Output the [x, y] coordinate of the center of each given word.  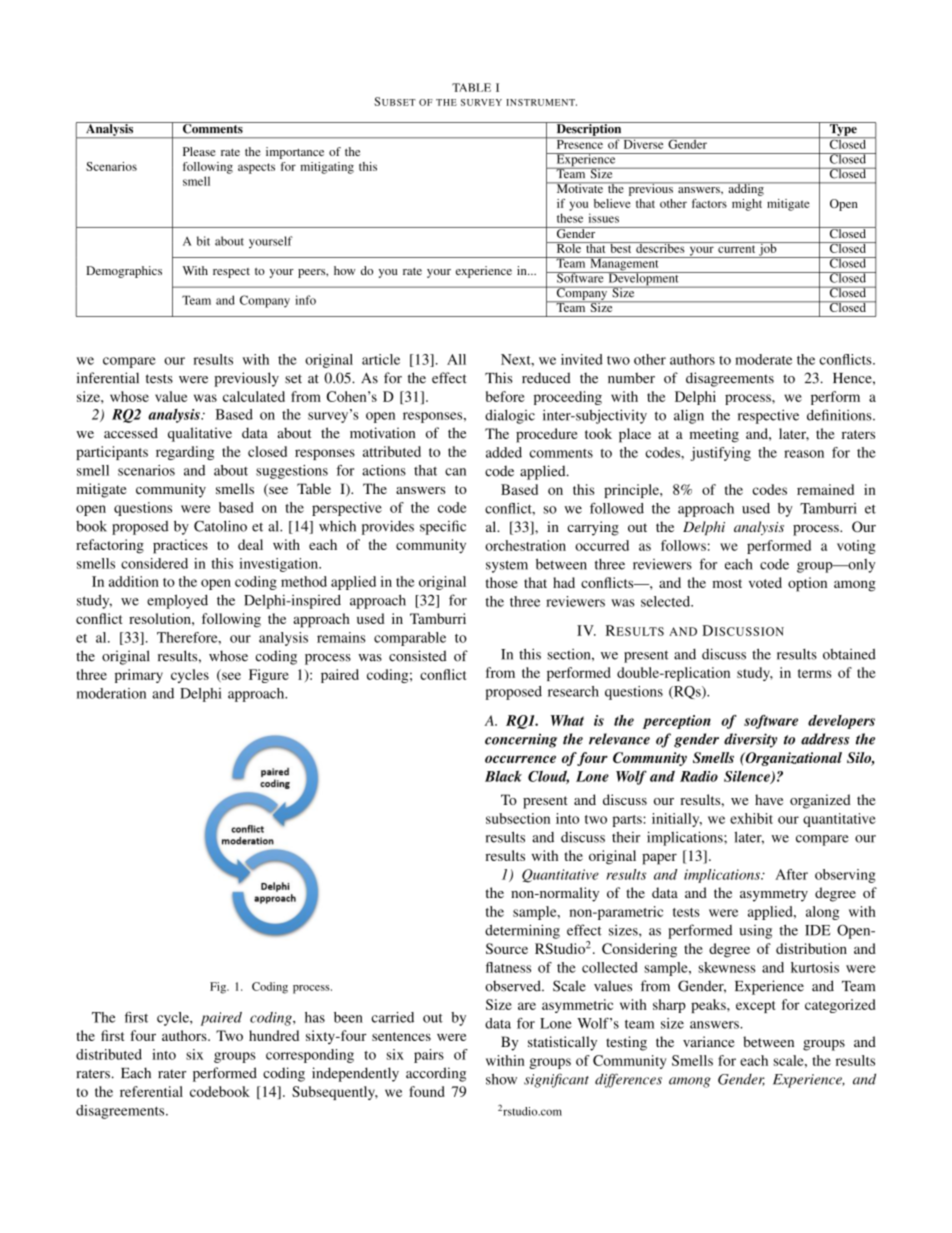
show [501, 1079]
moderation [111, 693]
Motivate [580, 187]
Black [503, 776]
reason [804, 454]
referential [151, 1091]
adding [746, 189]
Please [199, 151]
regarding [185, 453]
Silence [748, 777]
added [504, 452]
